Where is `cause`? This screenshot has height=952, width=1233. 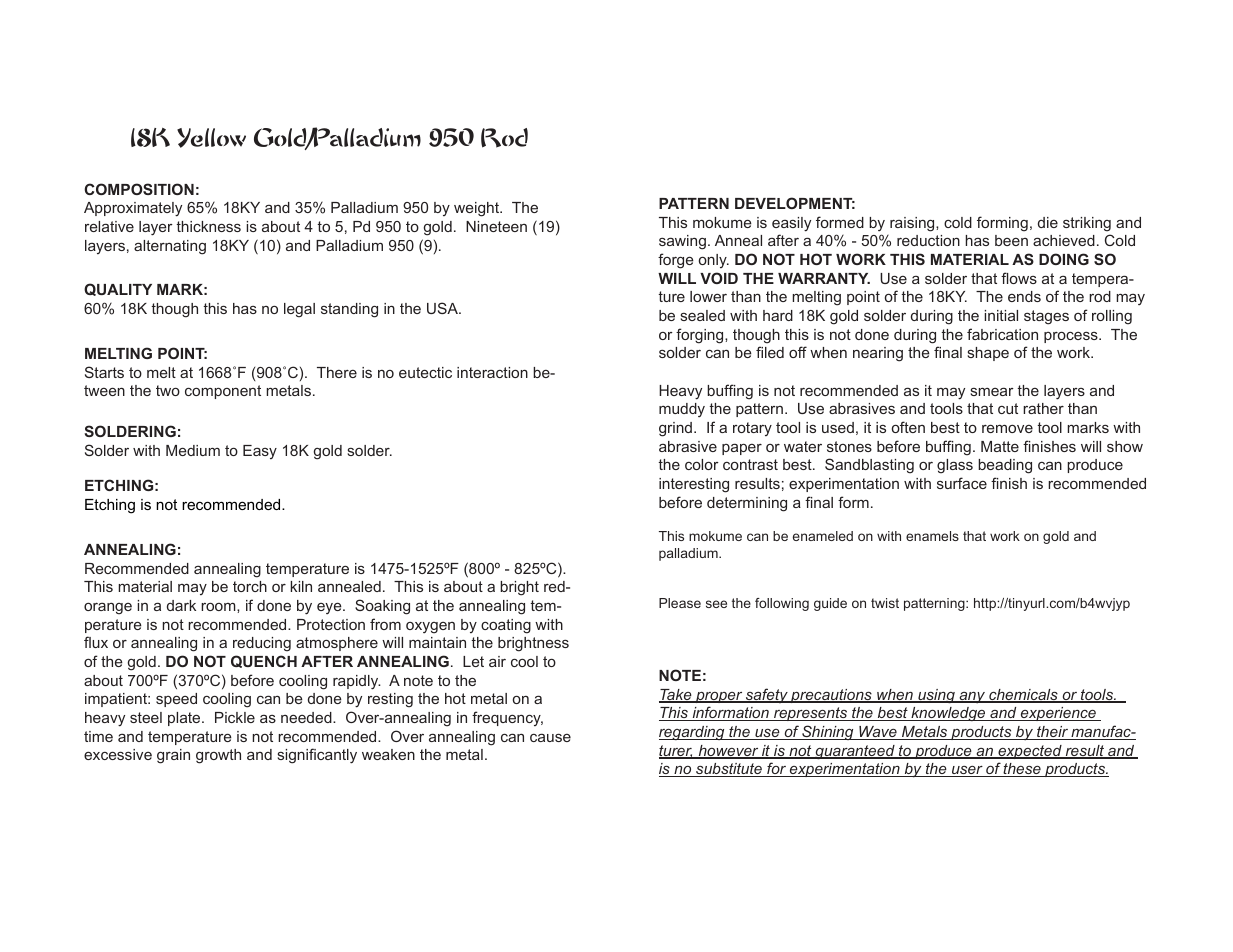
cause is located at coordinates (550, 737).
